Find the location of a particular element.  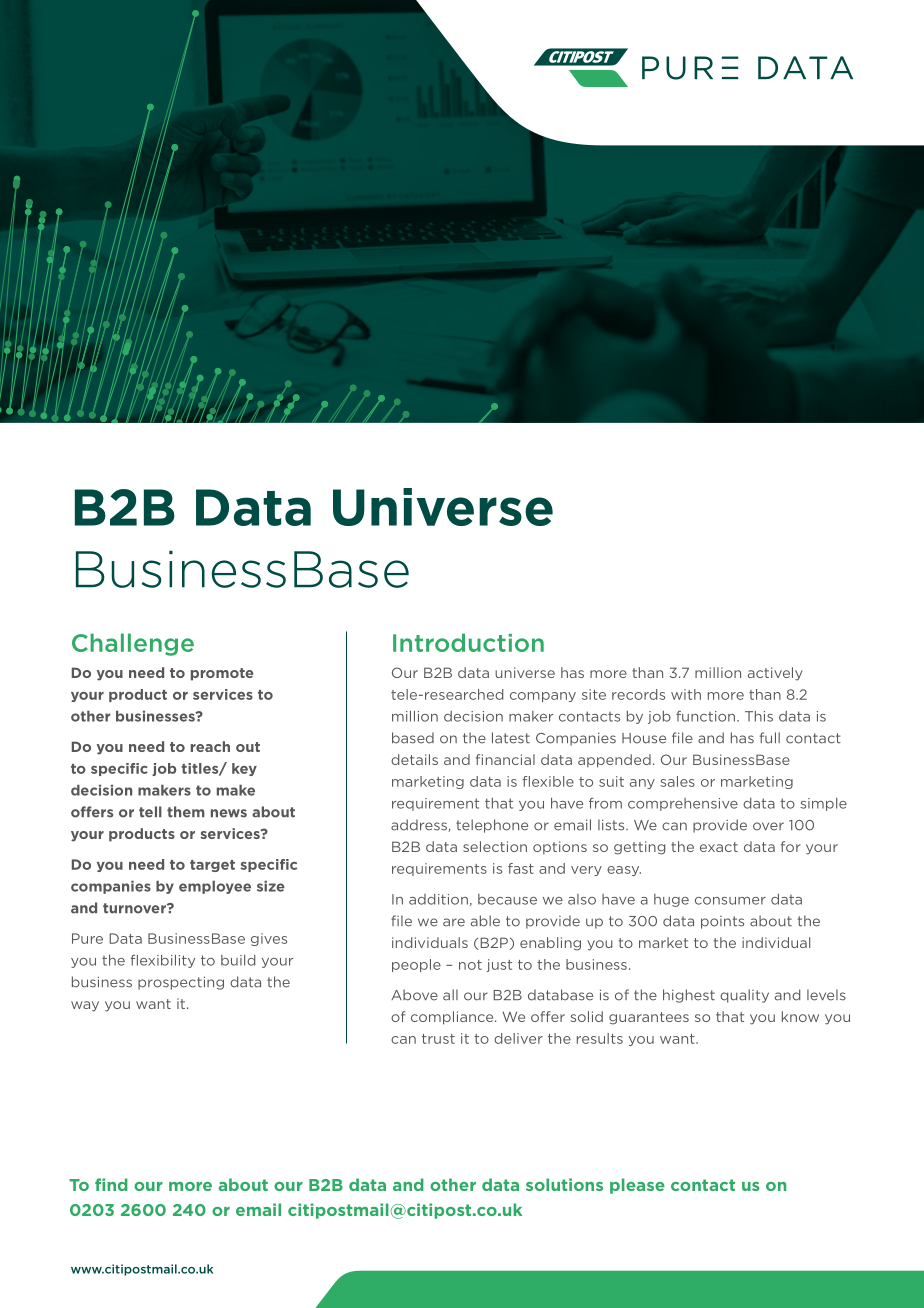

Challenge is located at coordinates (133, 644).
